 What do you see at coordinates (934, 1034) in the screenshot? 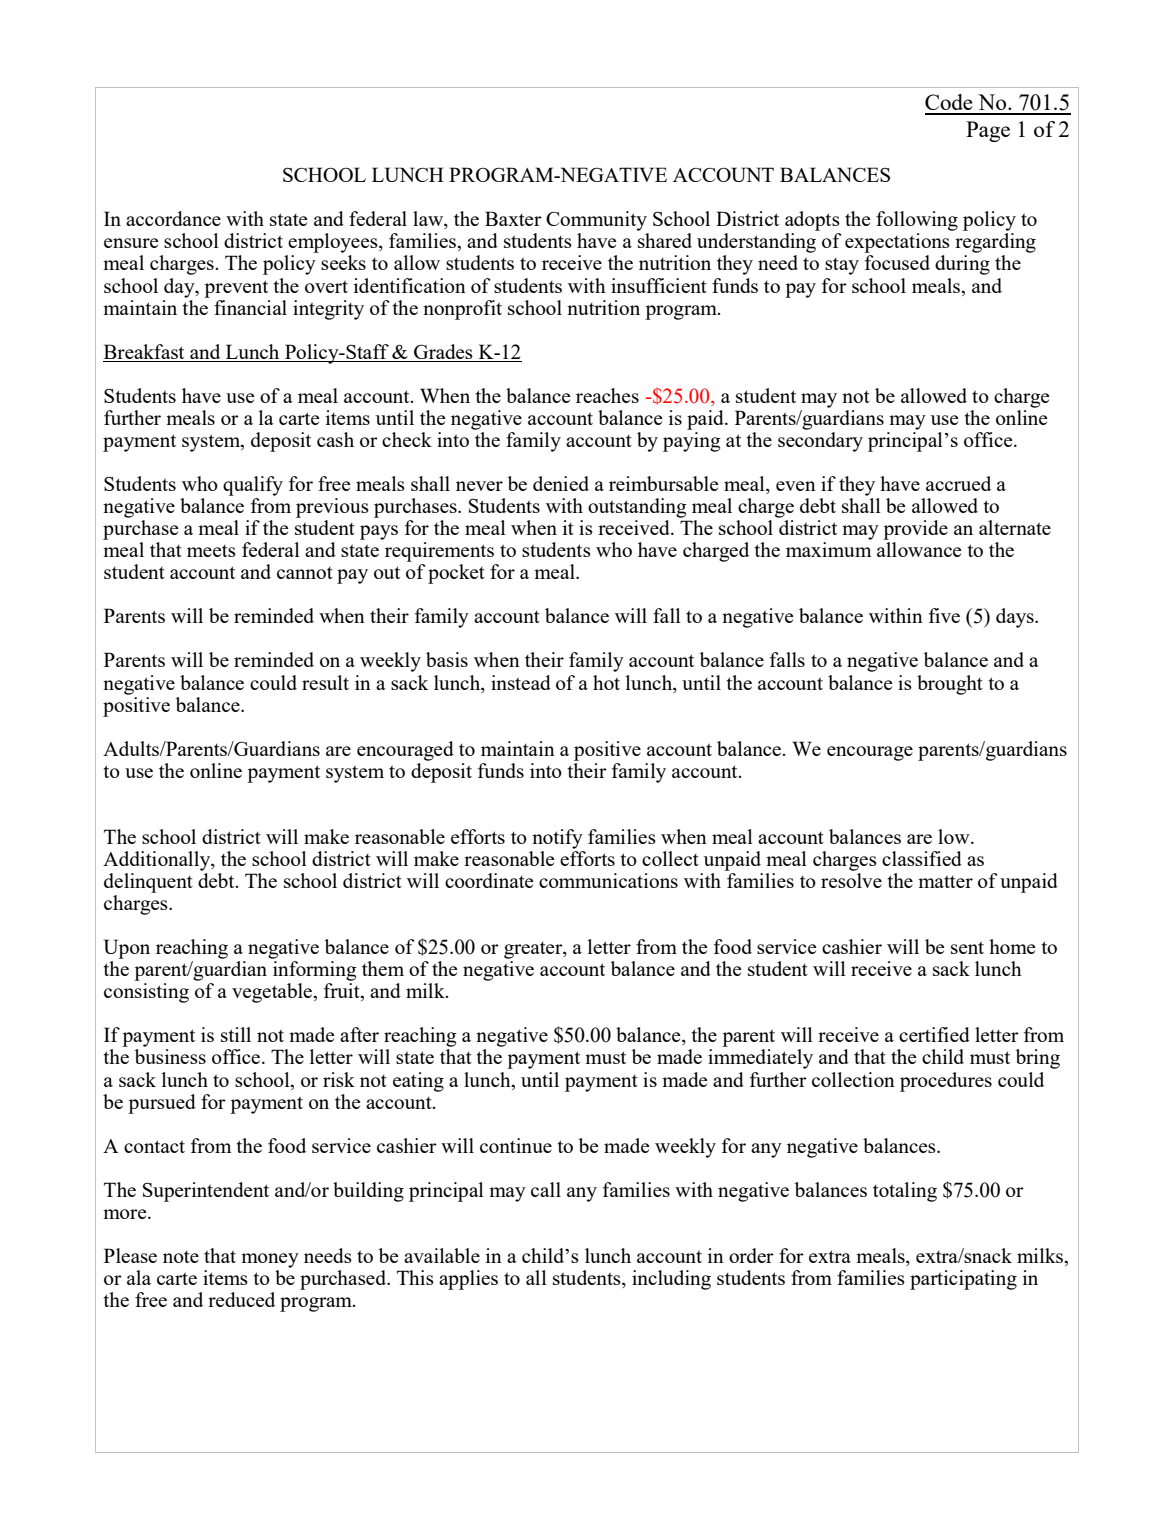
I see `certified` at bounding box center [934, 1034].
